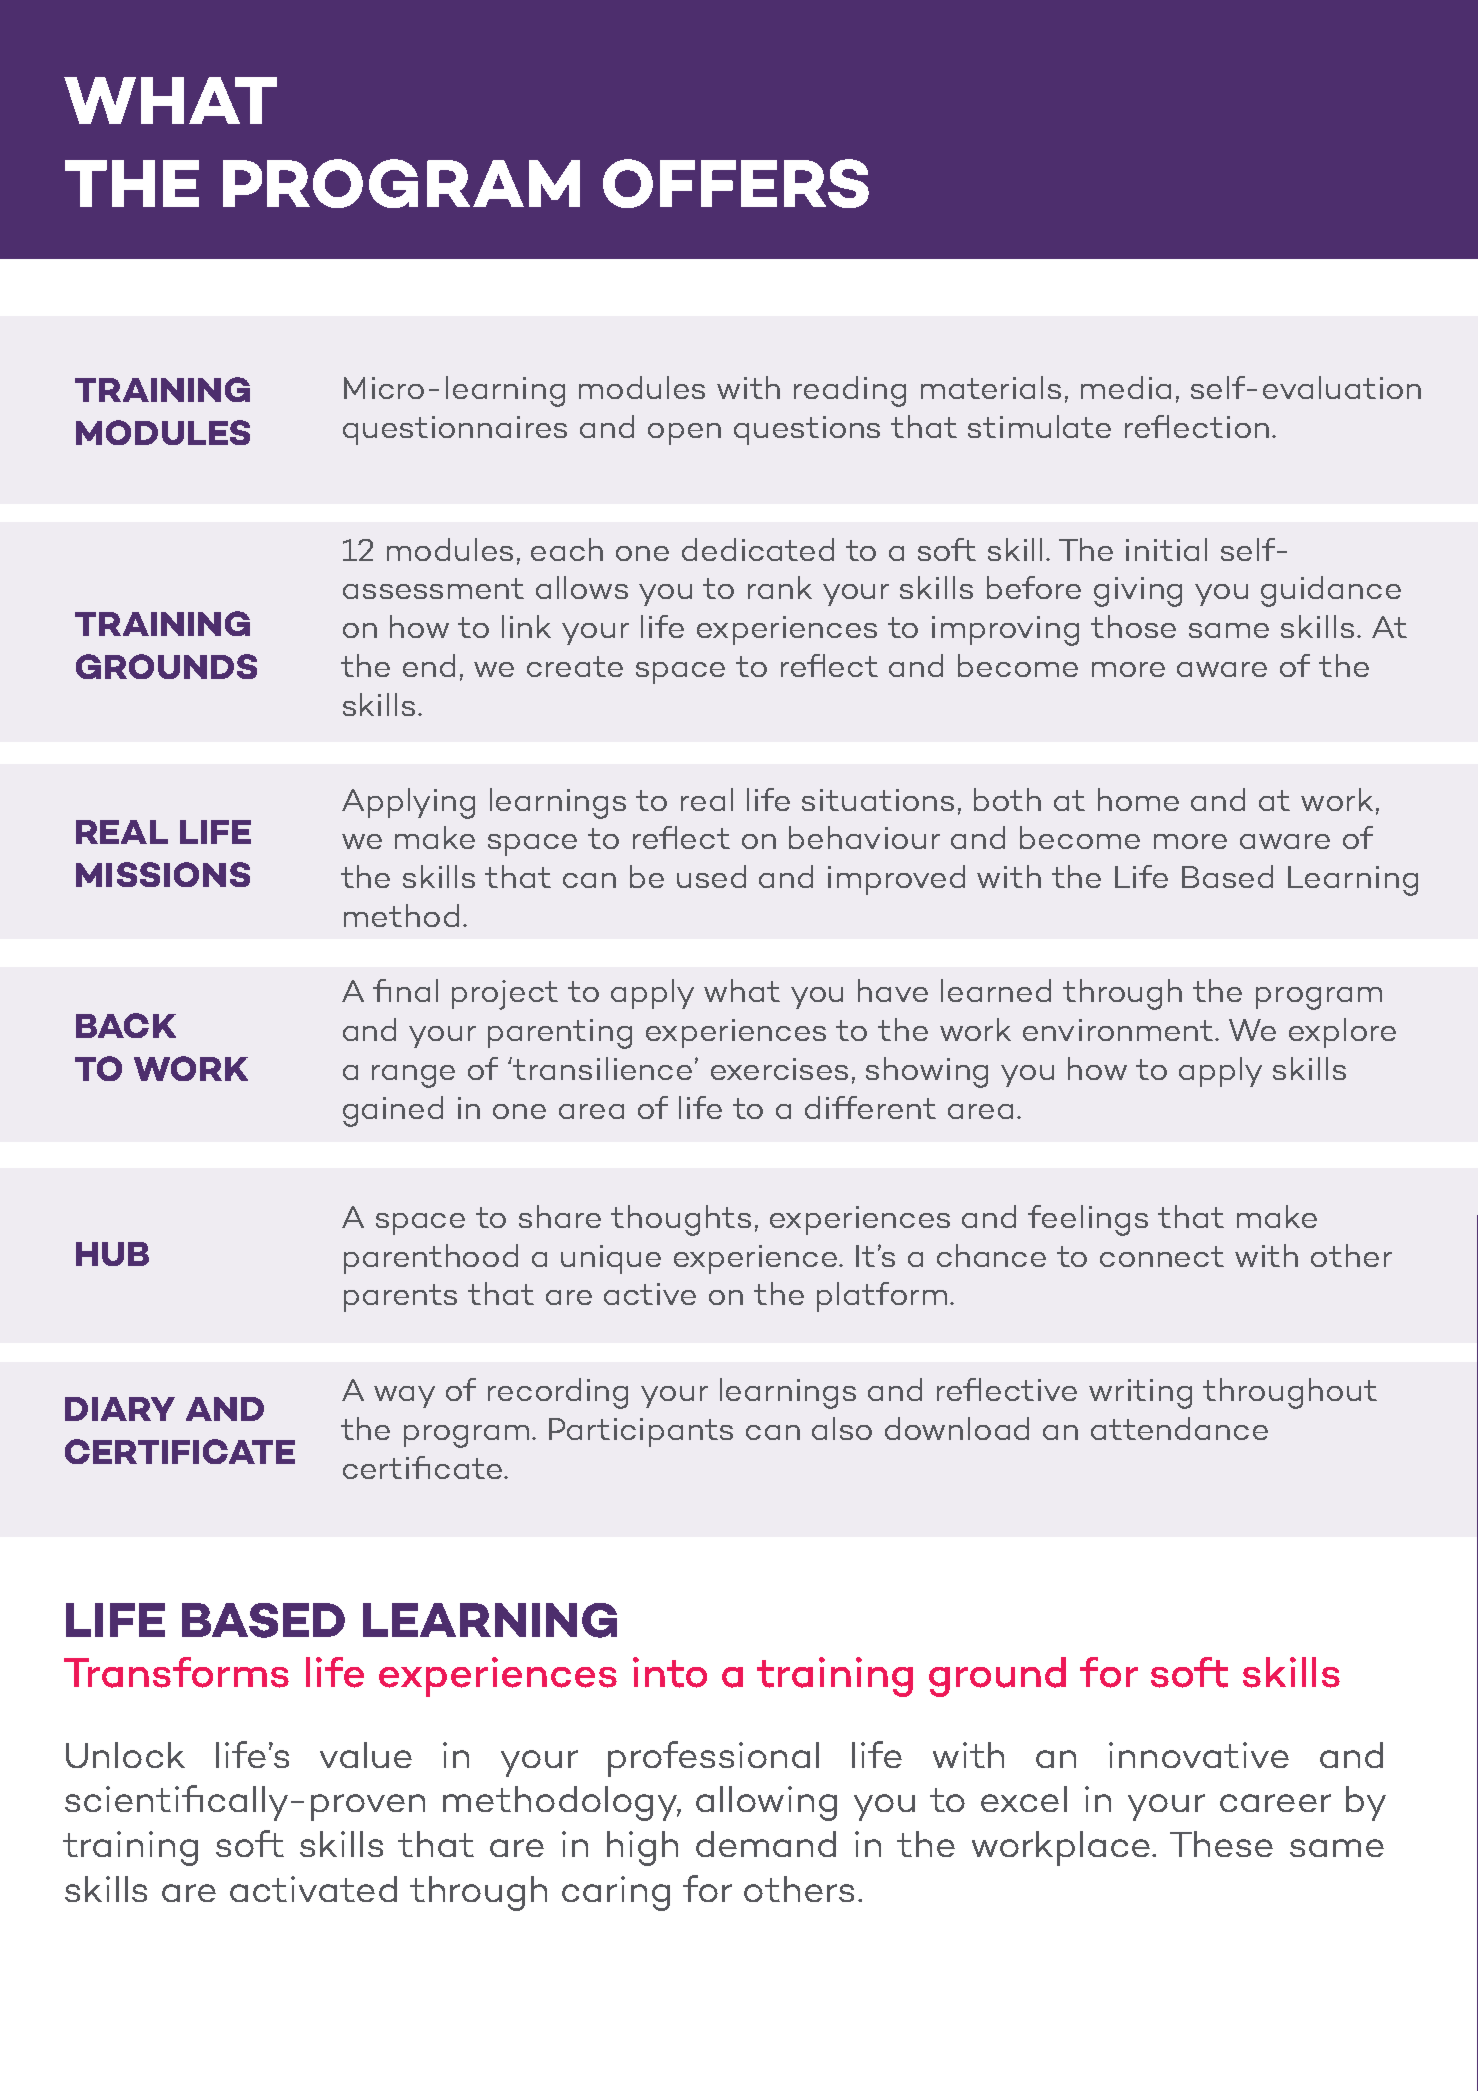  What do you see at coordinates (1126, 387) in the screenshot?
I see `media` at bounding box center [1126, 387].
